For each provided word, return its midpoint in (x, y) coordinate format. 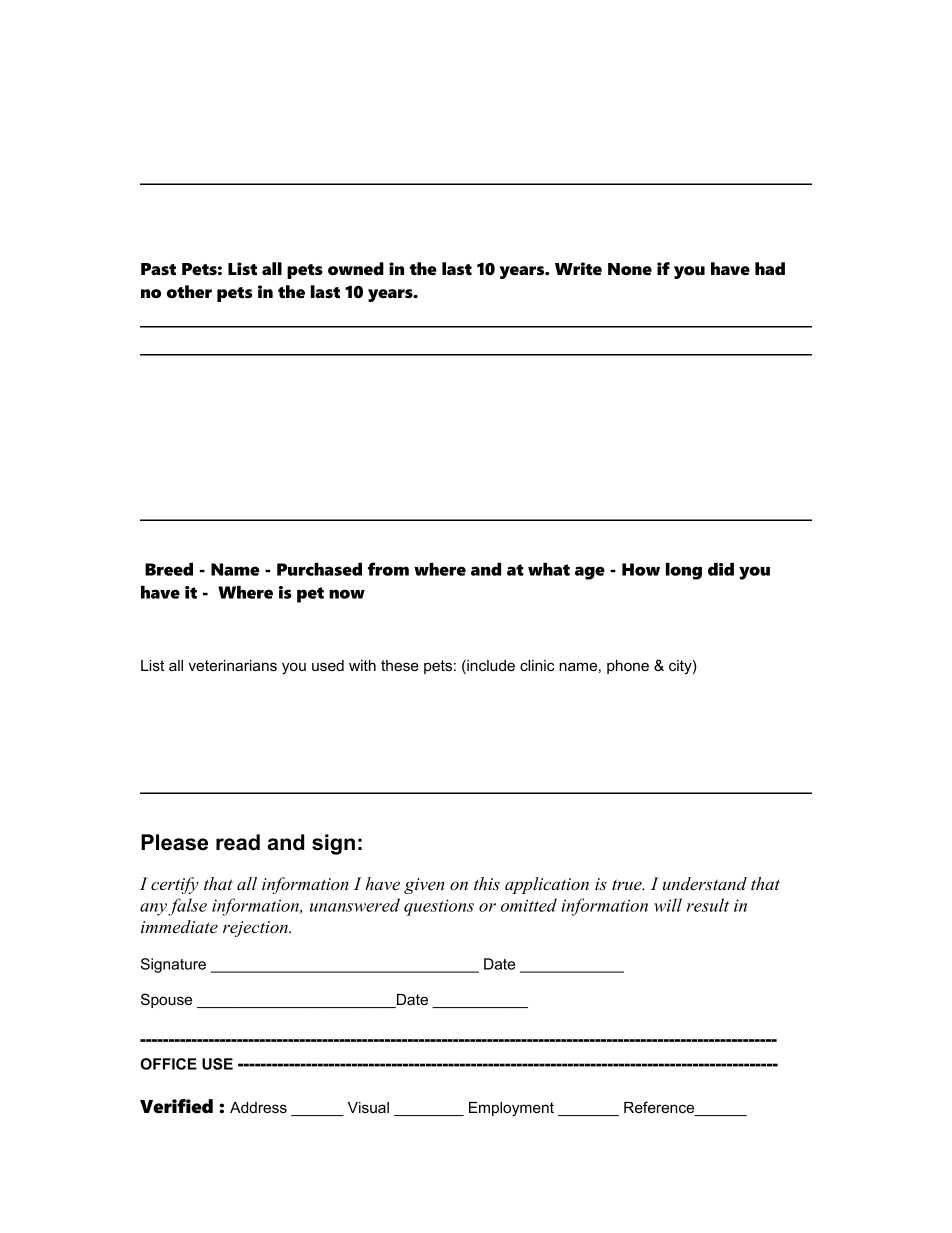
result (708, 905)
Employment (511, 1109)
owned (356, 269)
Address (258, 1107)
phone (628, 667)
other (189, 292)
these (400, 665)
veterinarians (232, 665)
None (630, 269)
